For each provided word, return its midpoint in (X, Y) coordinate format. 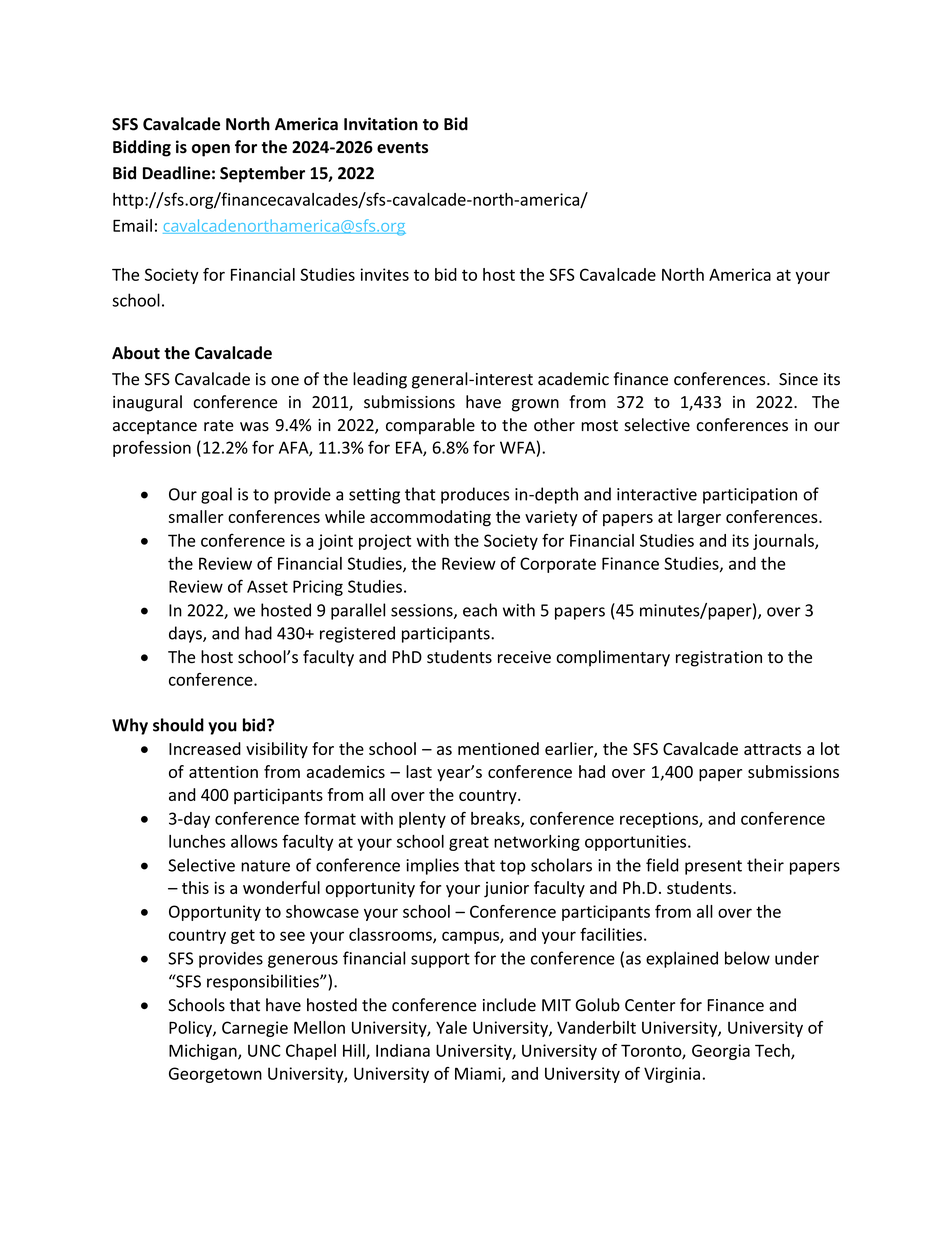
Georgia (721, 1052)
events (402, 148)
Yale (451, 1027)
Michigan (204, 1052)
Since (798, 379)
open (211, 150)
